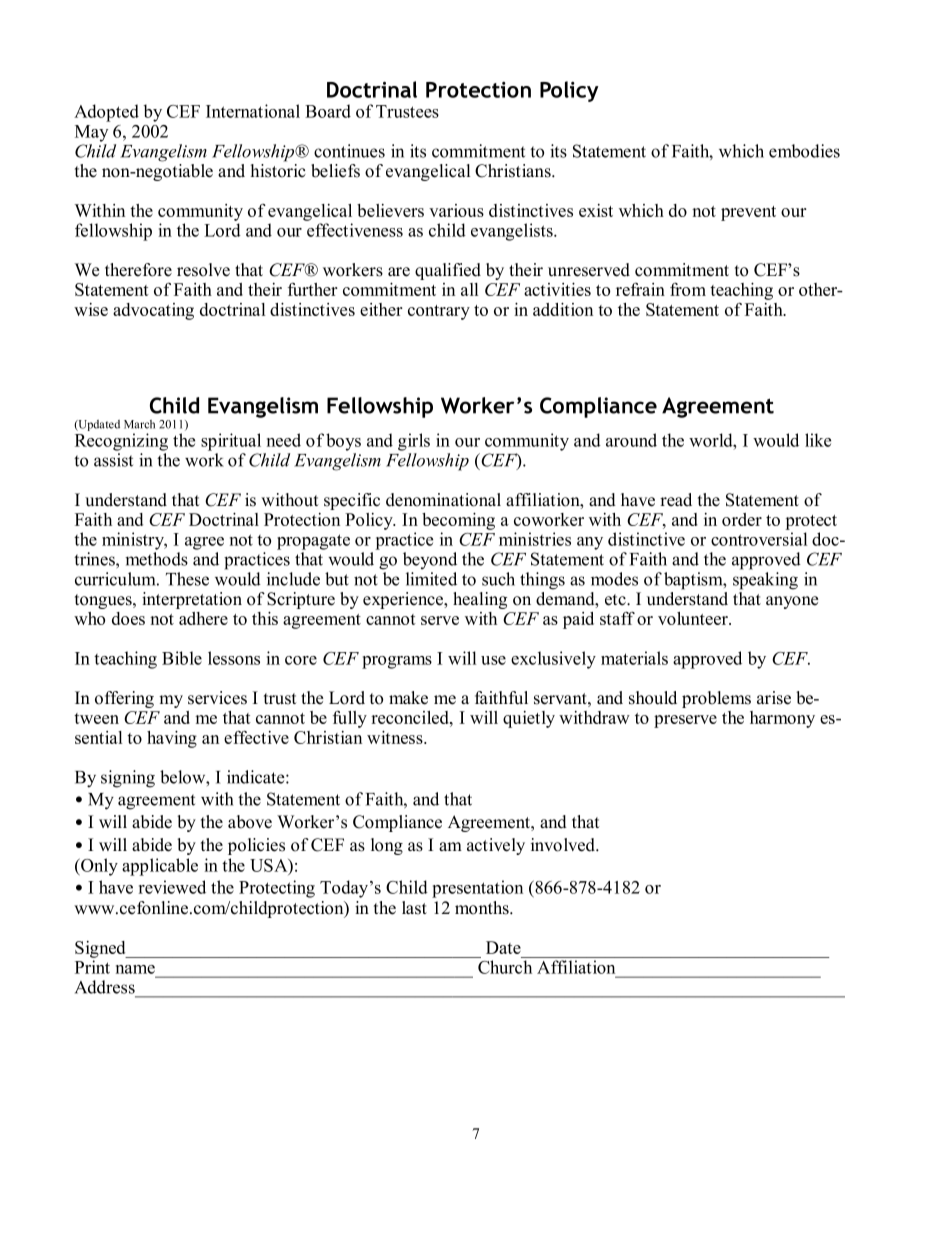 Image resolution: width=952 pixels, height=1233 pixels. I want to click on March, so click(139, 424).
